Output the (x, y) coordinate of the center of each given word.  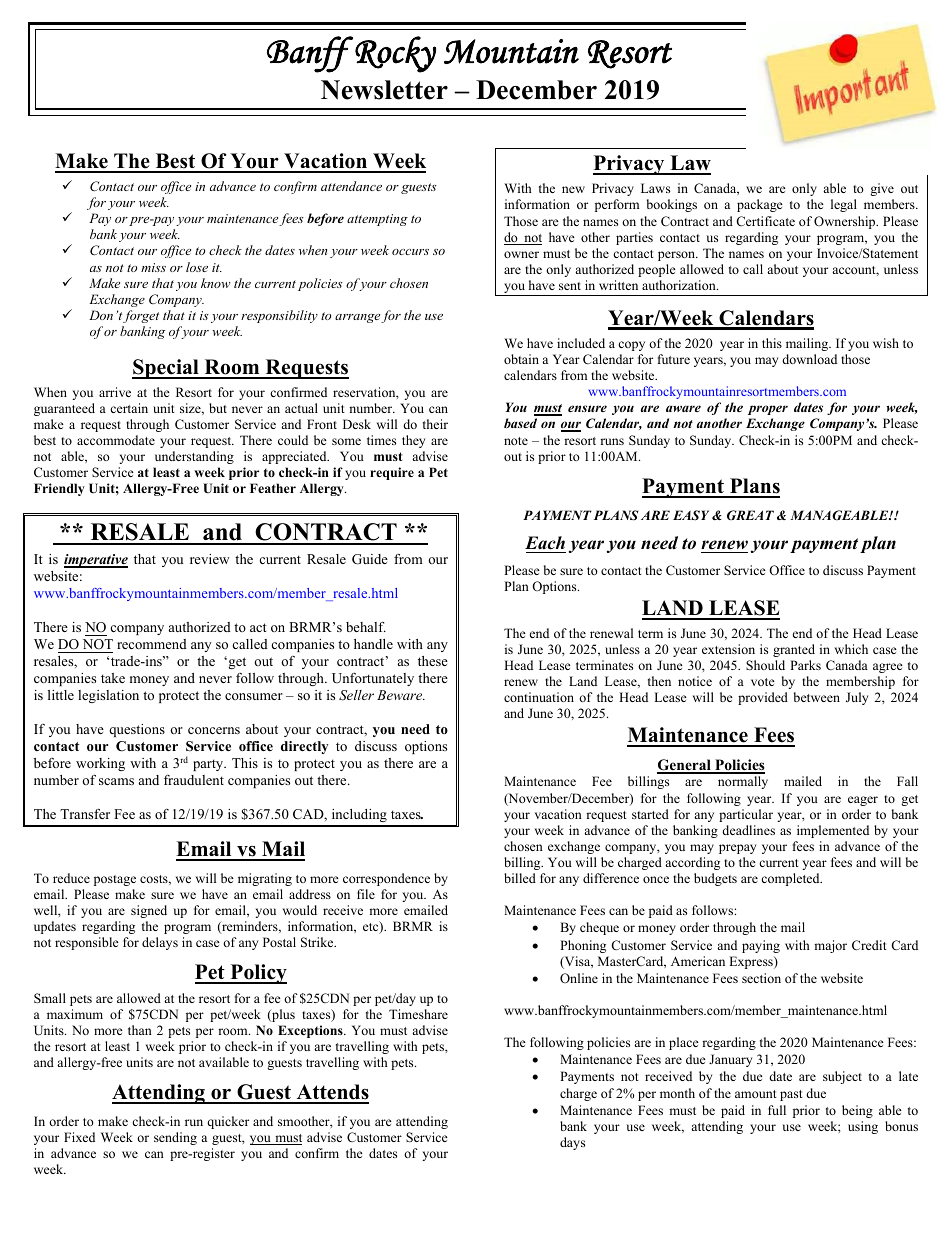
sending (175, 1138)
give (882, 189)
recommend (152, 644)
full (777, 1110)
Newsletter (384, 90)
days (572, 1143)
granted (794, 650)
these (433, 661)
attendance (351, 186)
